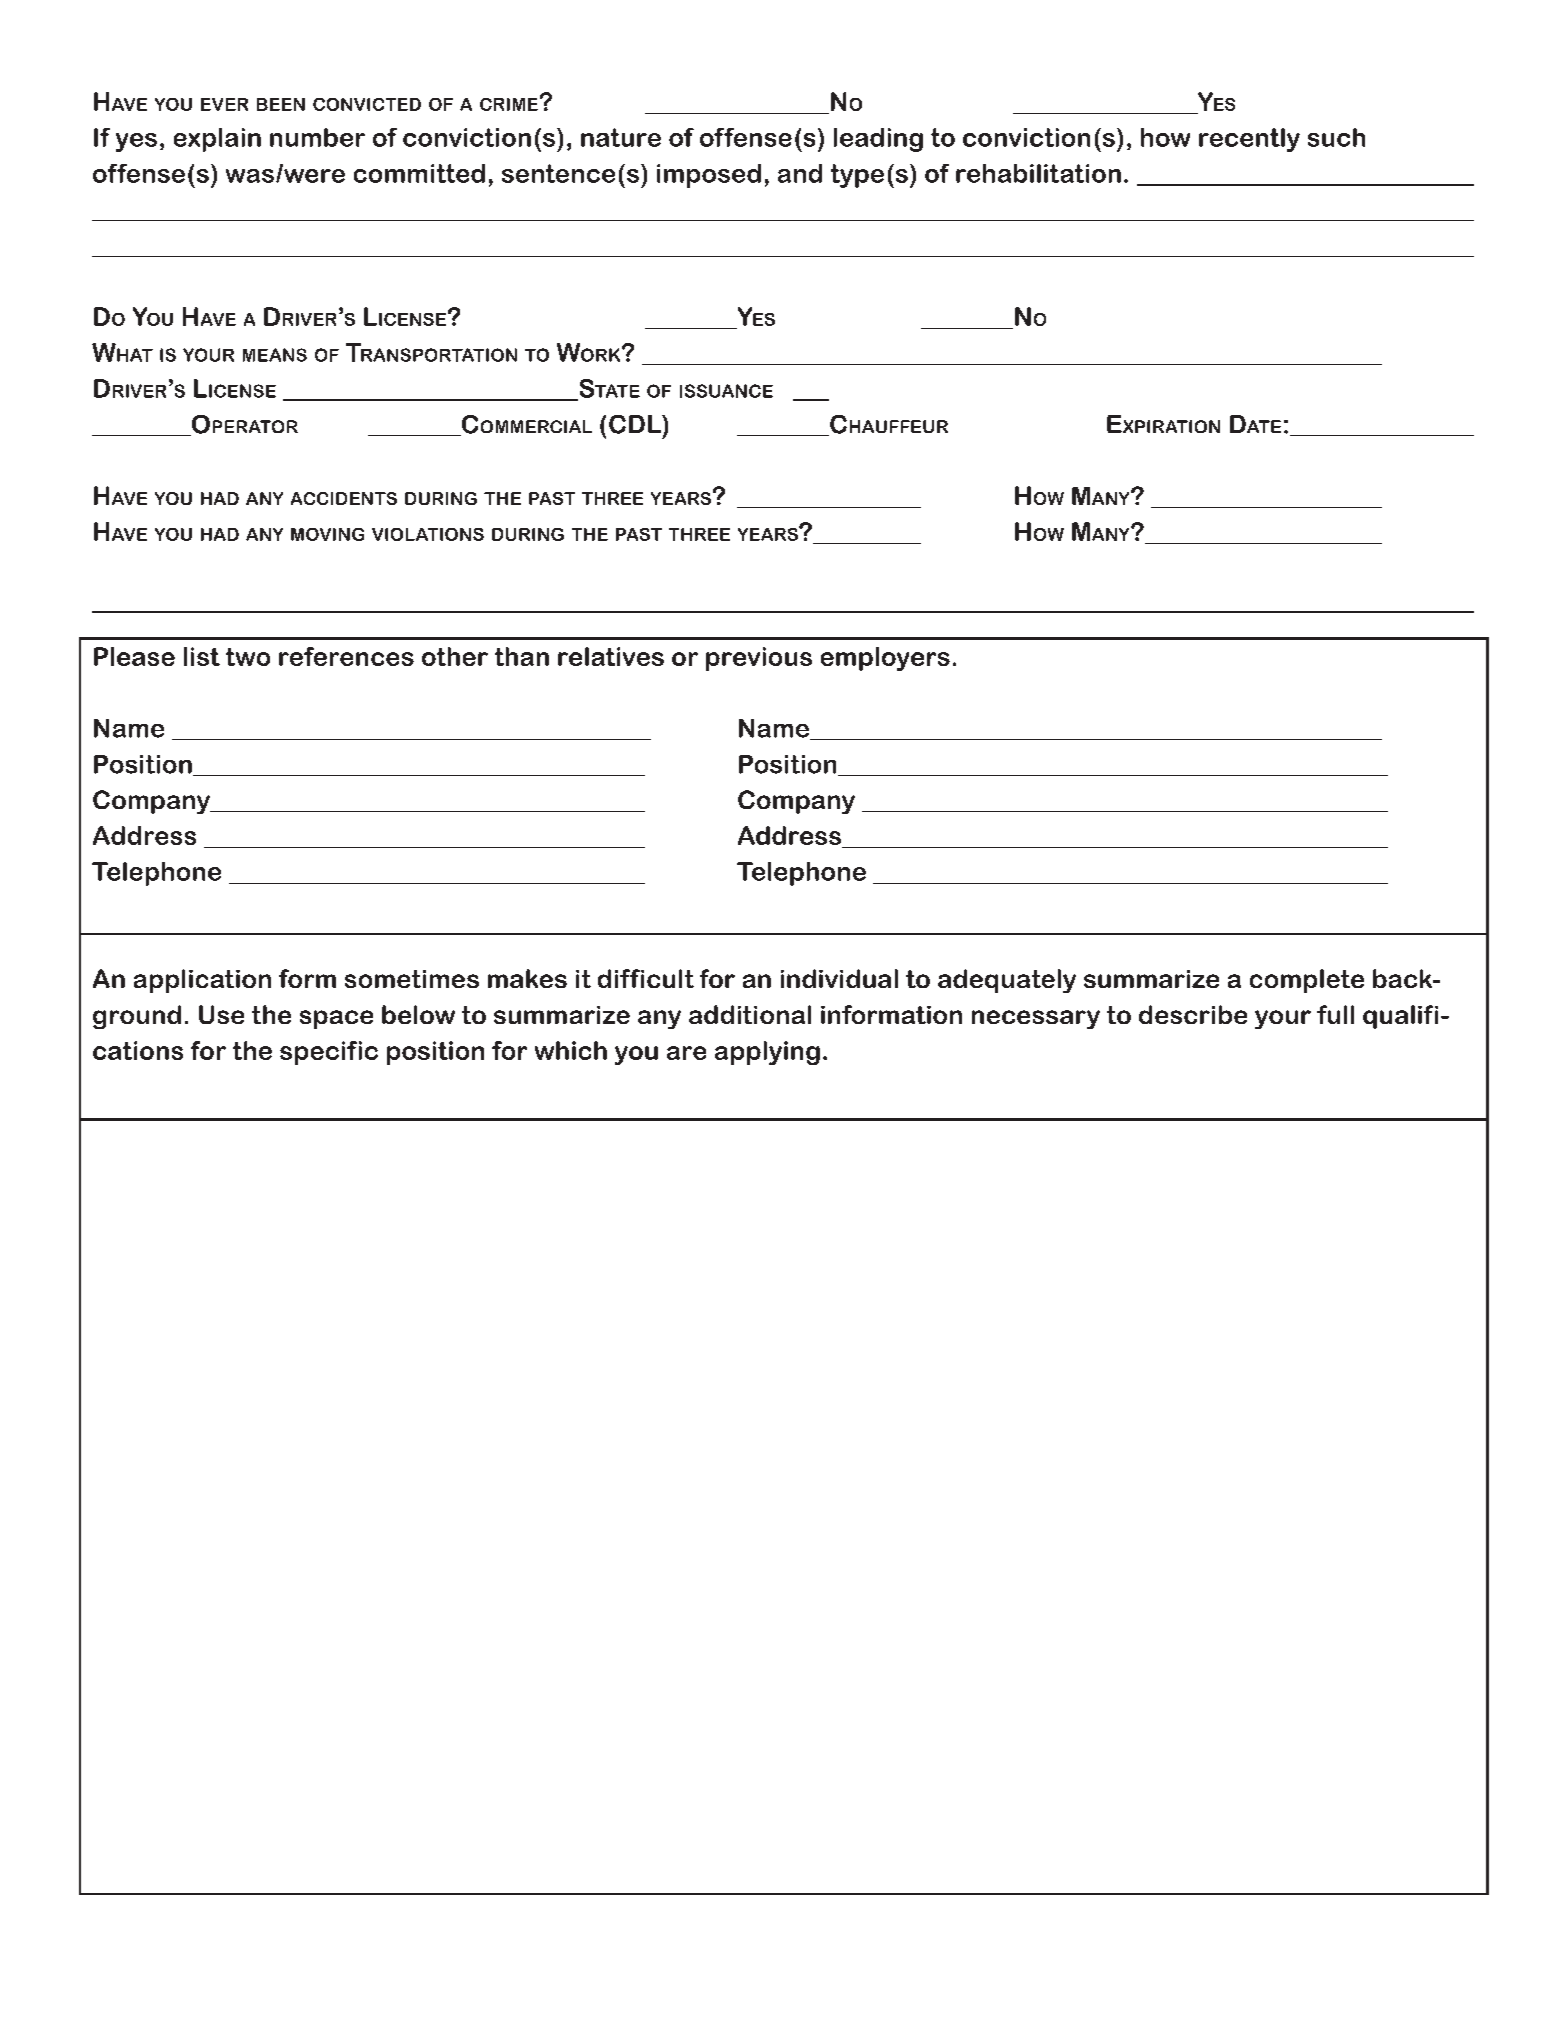 The image size is (1566, 2027). What do you see at coordinates (885, 659) in the screenshot?
I see `employers` at bounding box center [885, 659].
